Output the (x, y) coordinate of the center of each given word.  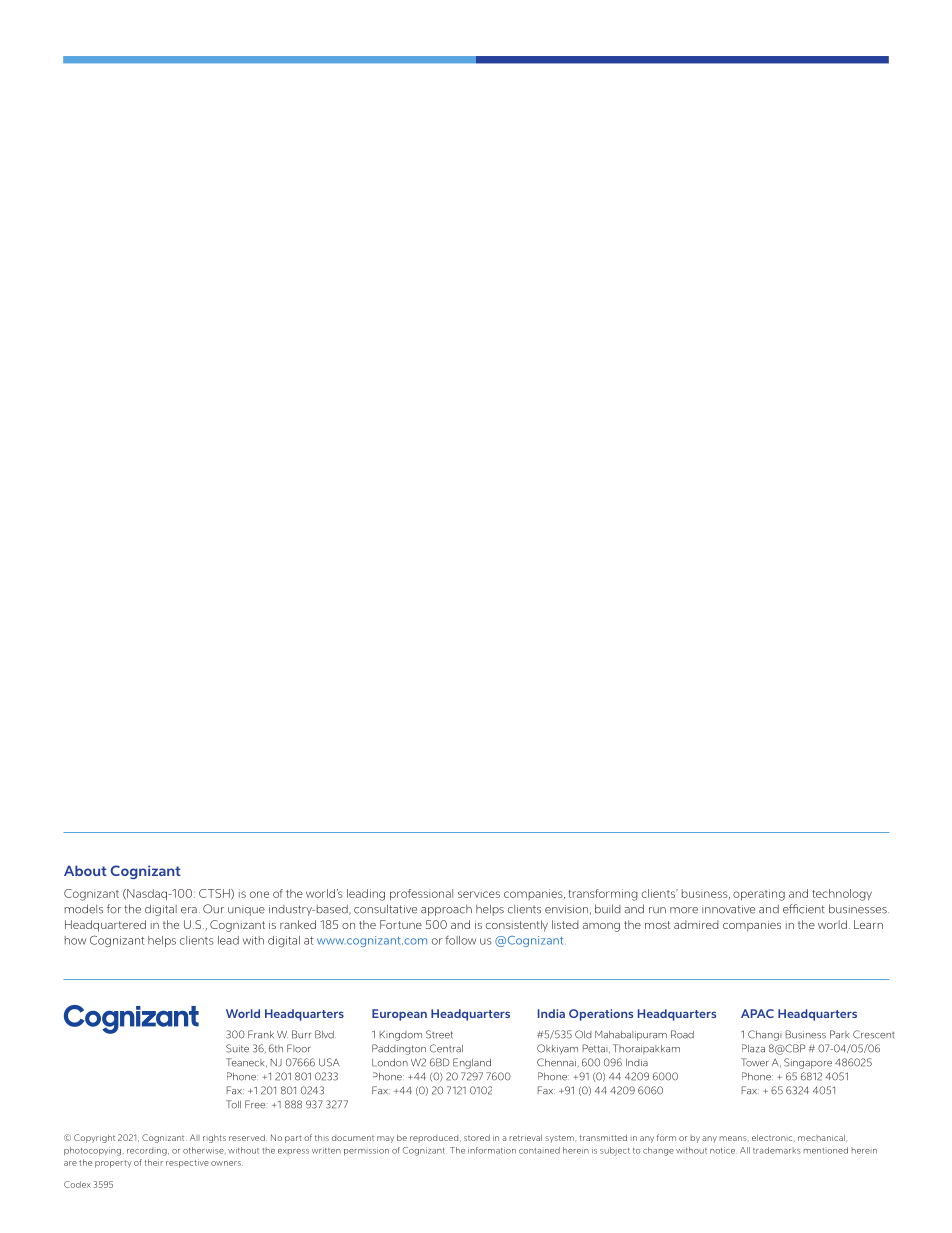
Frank (261, 1034)
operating (759, 895)
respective (187, 1163)
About (85, 870)
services (479, 893)
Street (439, 1034)
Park (839, 1034)
